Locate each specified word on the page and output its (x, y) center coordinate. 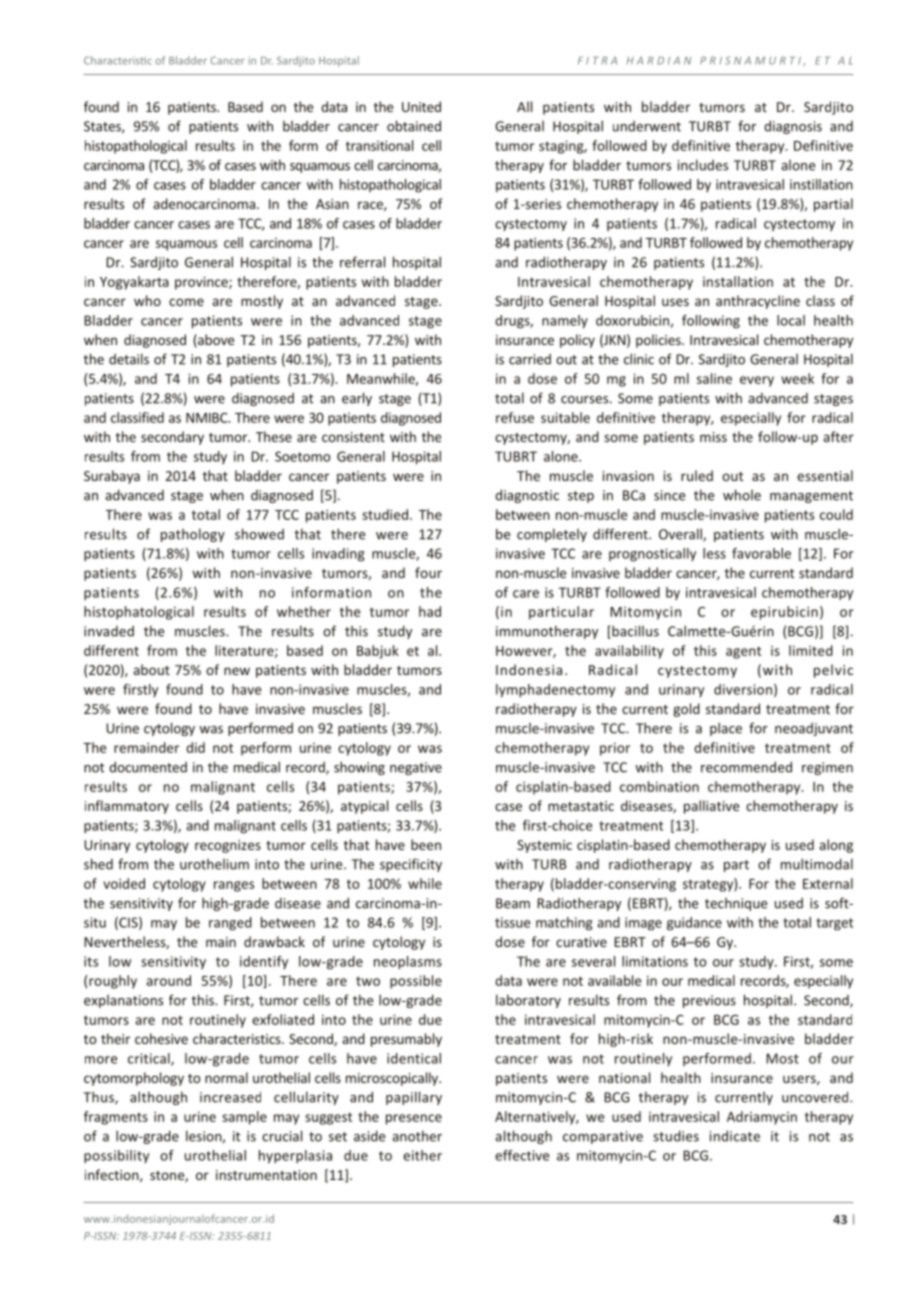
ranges (234, 886)
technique (736, 904)
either (422, 1155)
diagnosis (793, 127)
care (526, 594)
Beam (513, 903)
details (129, 359)
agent (743, 652)
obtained (414, 126)
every (757, 381)
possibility (116, 1157)
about (151, 669)
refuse (515, 417)
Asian (332, 204)
